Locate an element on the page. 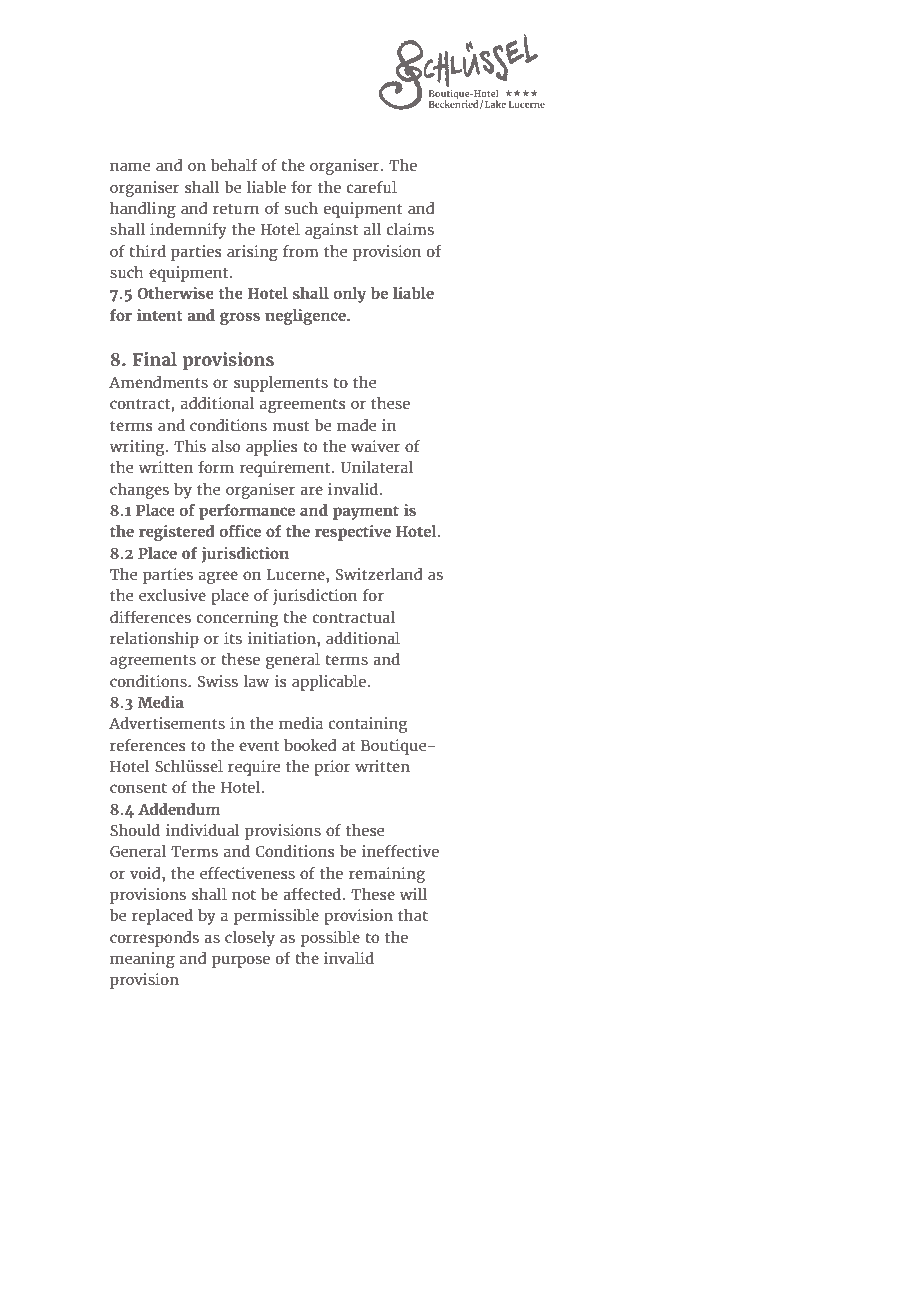  Switzerland is located at coordinates (379, 574).
